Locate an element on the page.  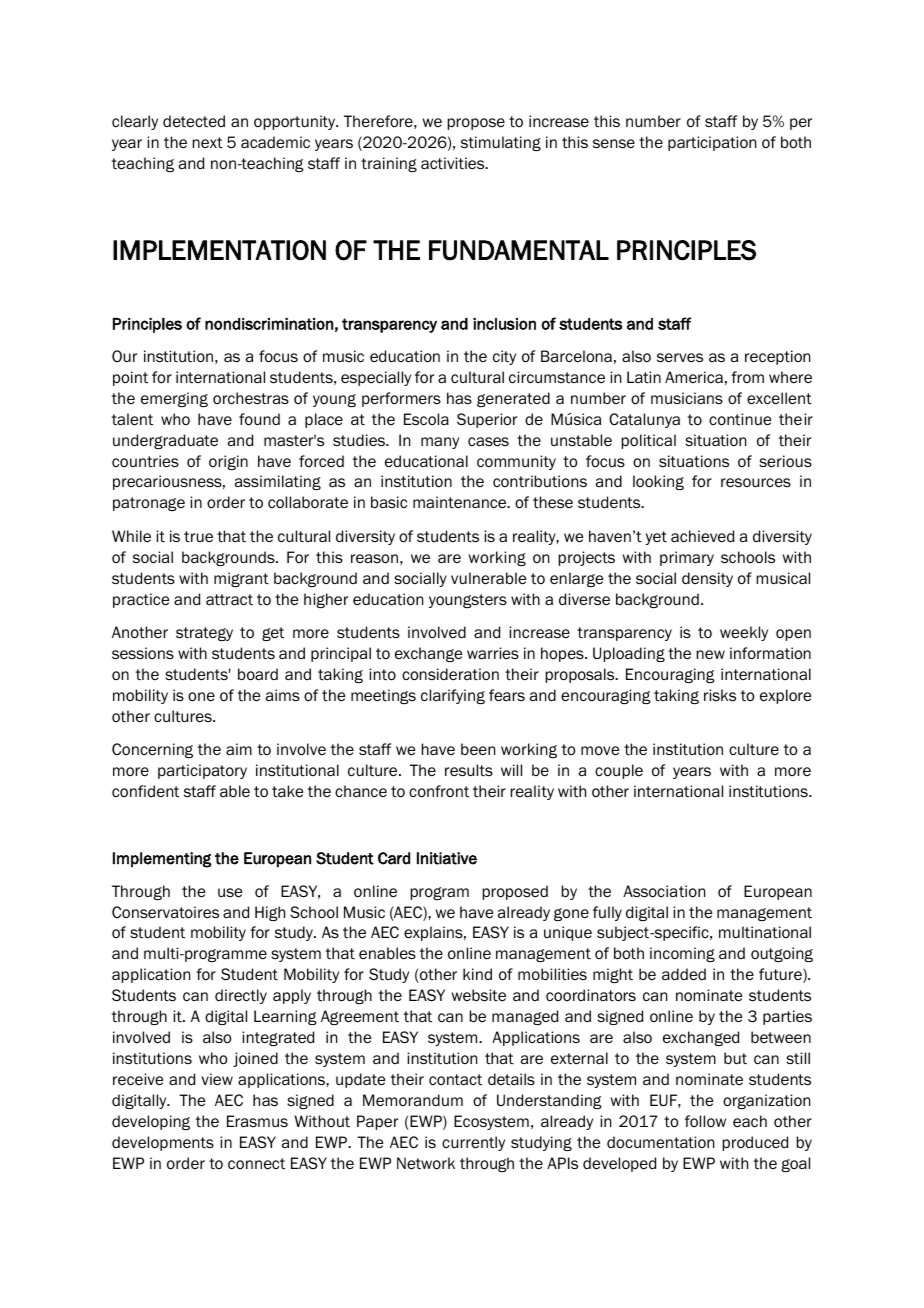
nondiscrimination is located at coordinates (269, 324).
